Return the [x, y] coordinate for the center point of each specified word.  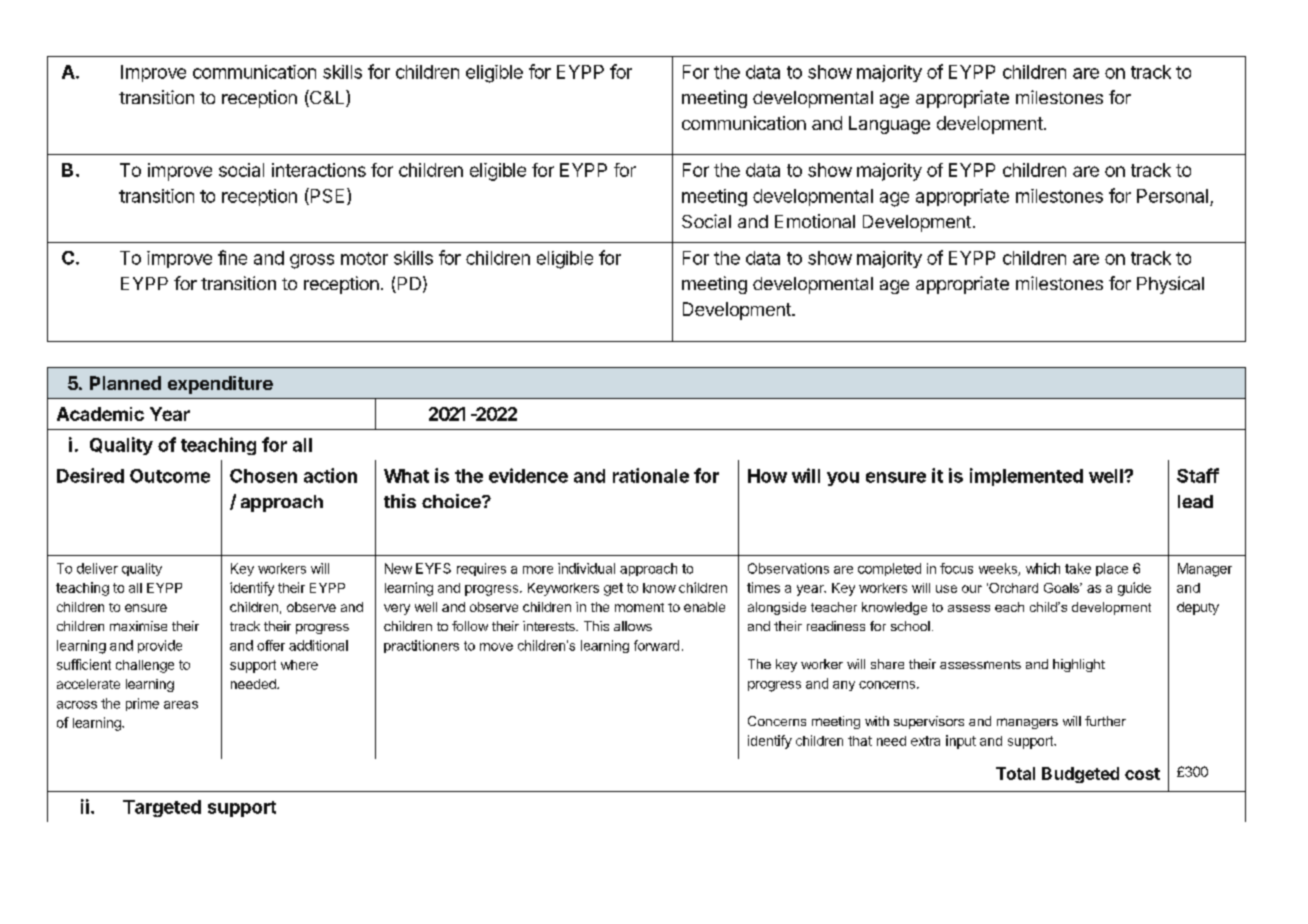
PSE [326, 196]
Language [889, 125]
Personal [1172, 196]
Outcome [170, 476]
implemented [1026, 477]
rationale [651, 475]
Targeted [162, 808]
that [860, 741]
